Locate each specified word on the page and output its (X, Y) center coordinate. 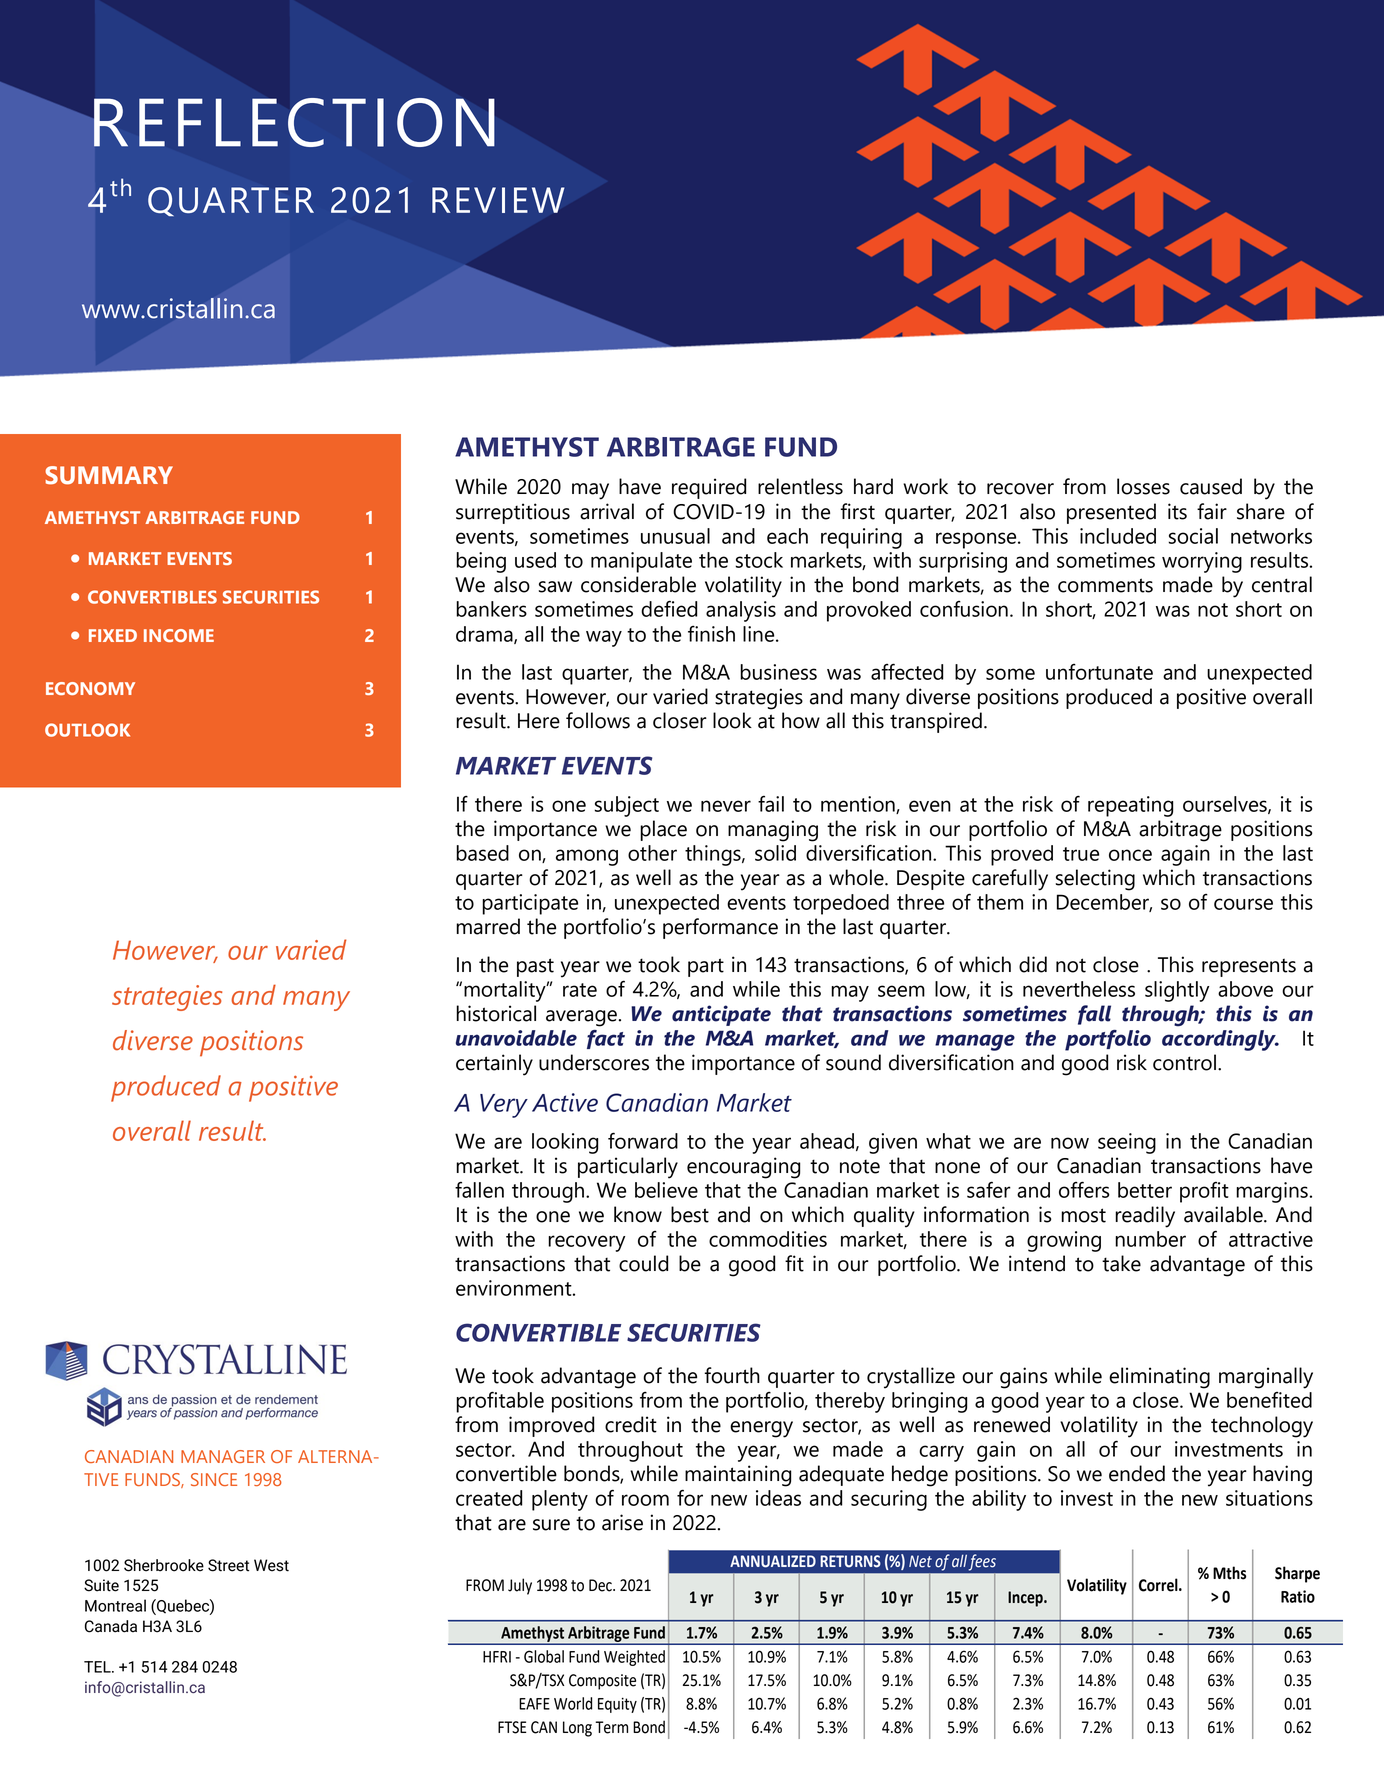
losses (1143, 486)
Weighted (634, 1658)
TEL (98, 1667)
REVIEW (498, 200)
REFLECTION (294, 122)
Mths (1229, 1573)
